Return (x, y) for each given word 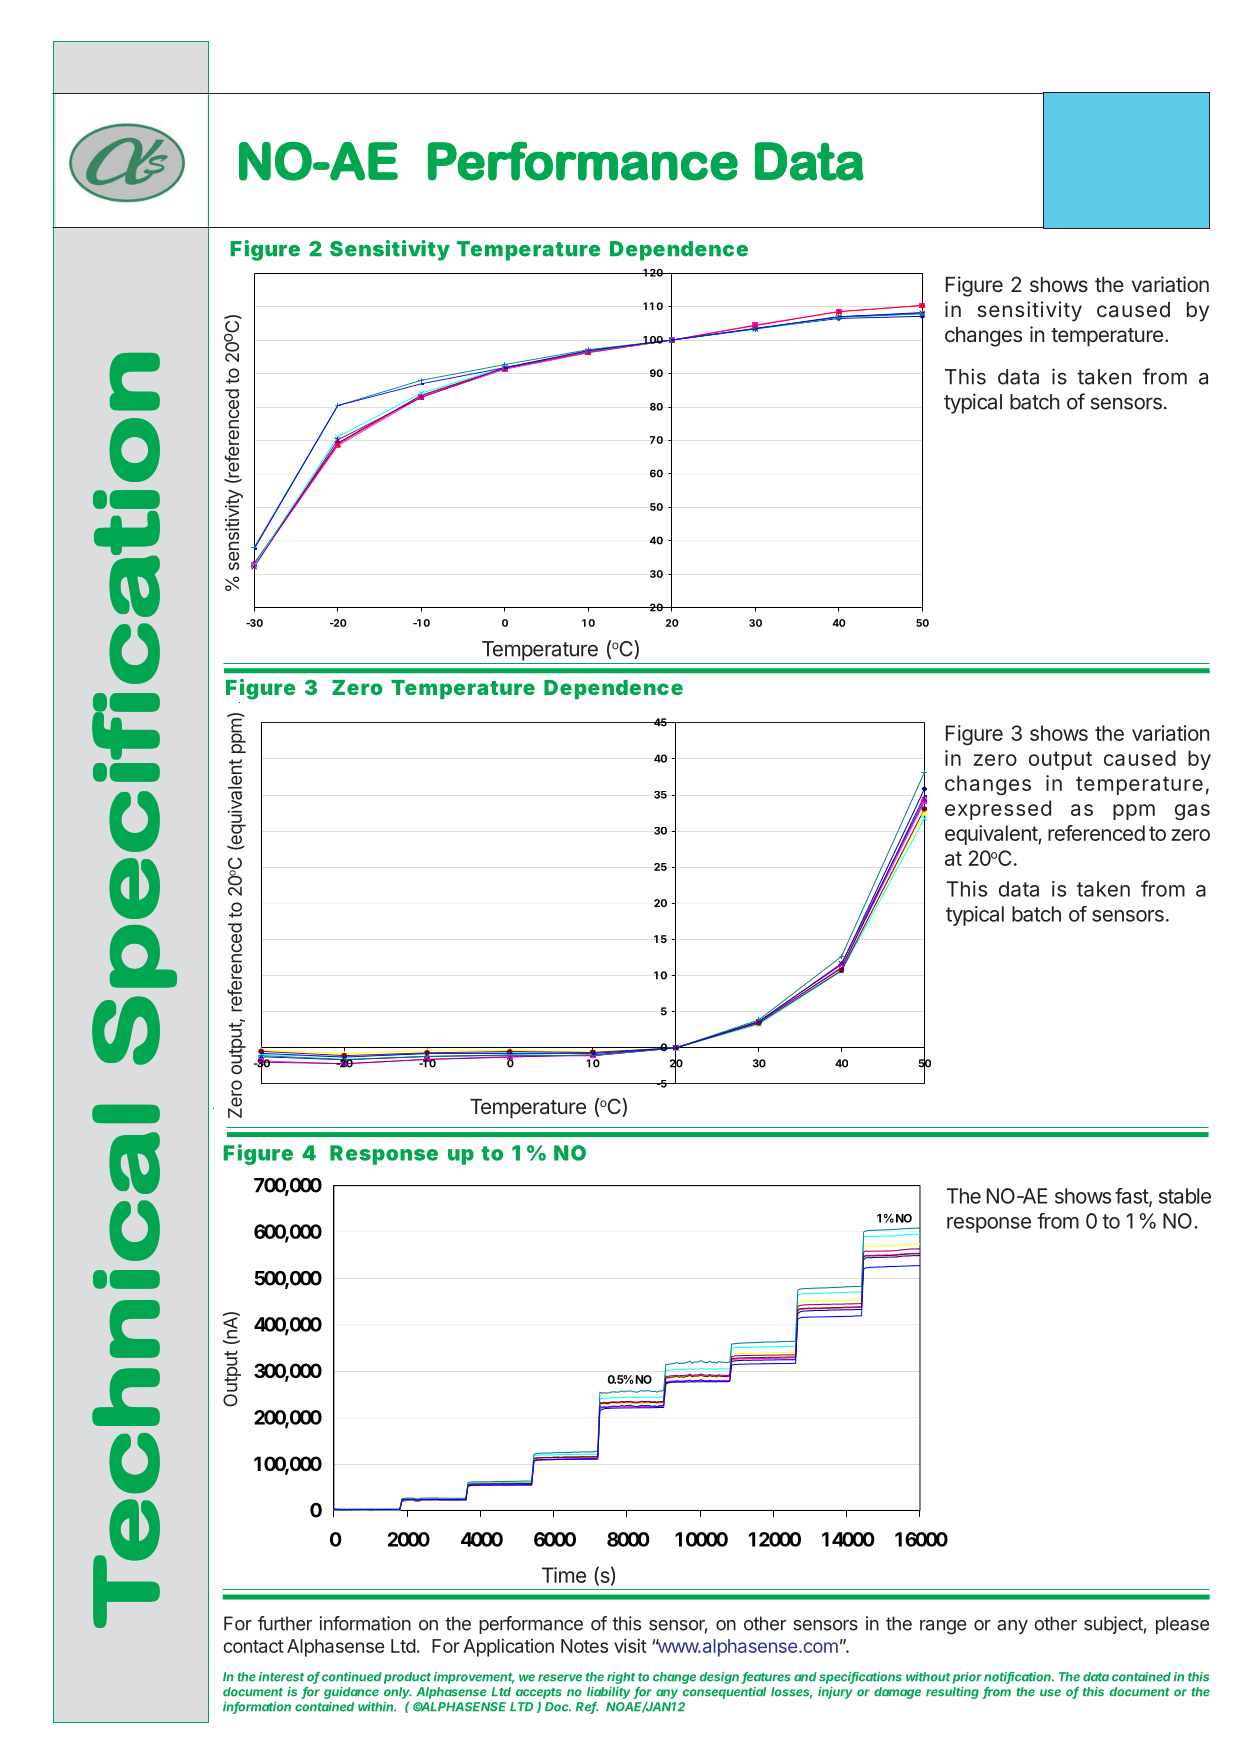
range (943, 1627)
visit (630, 1645)
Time (564, 1575)
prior (967, 1678)
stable (1185, 1196)
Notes (584, 1646)
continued (352, 1677)
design (721, 1678)
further (285, 1623)
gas (1192, 812)
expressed (998, 810)
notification (1019, 1678)
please (1182, 1625)
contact (253, 1646)
